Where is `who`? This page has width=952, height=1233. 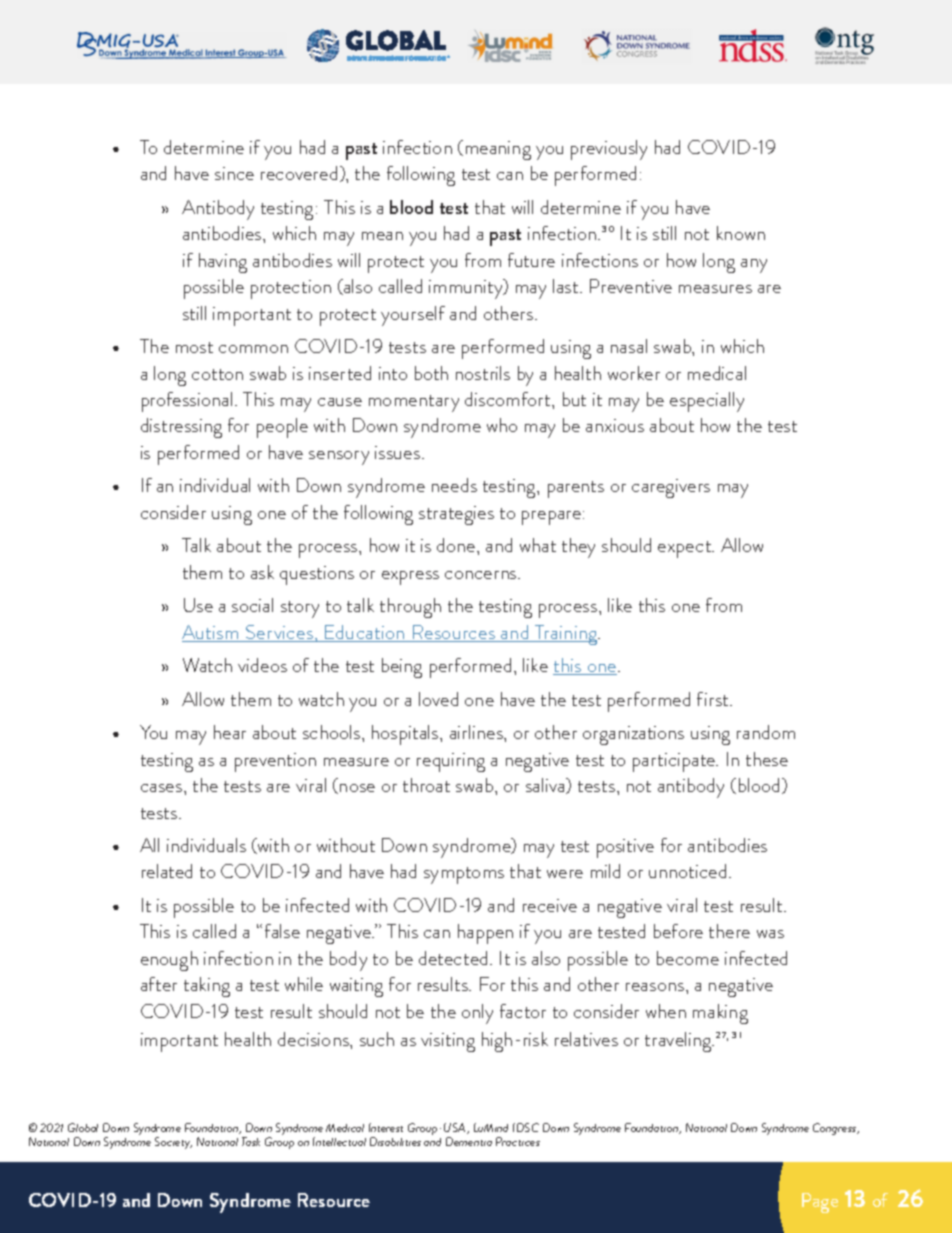
who is located at coordinates (502, 425).
